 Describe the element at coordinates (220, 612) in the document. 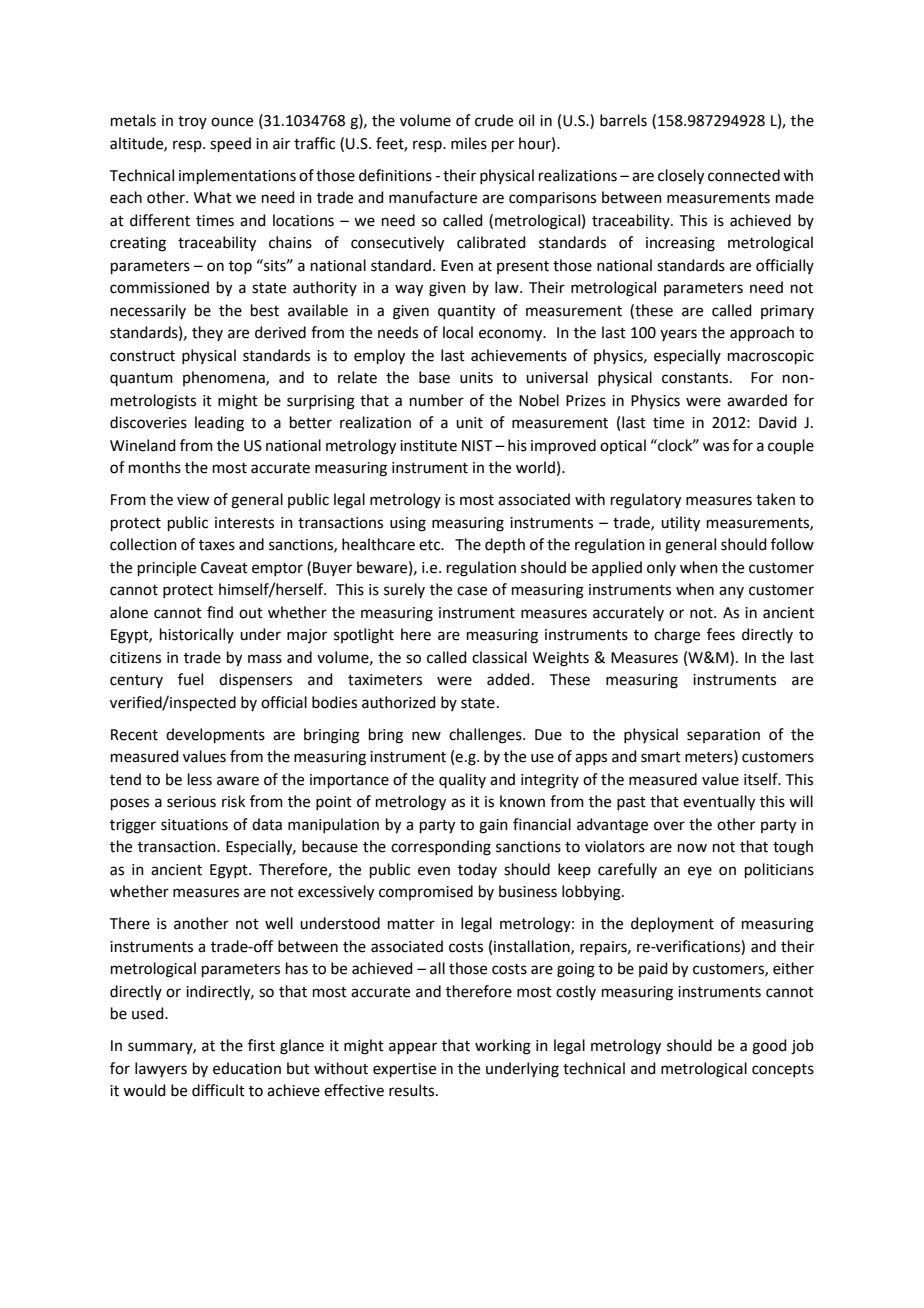

I see `find` at that location.
